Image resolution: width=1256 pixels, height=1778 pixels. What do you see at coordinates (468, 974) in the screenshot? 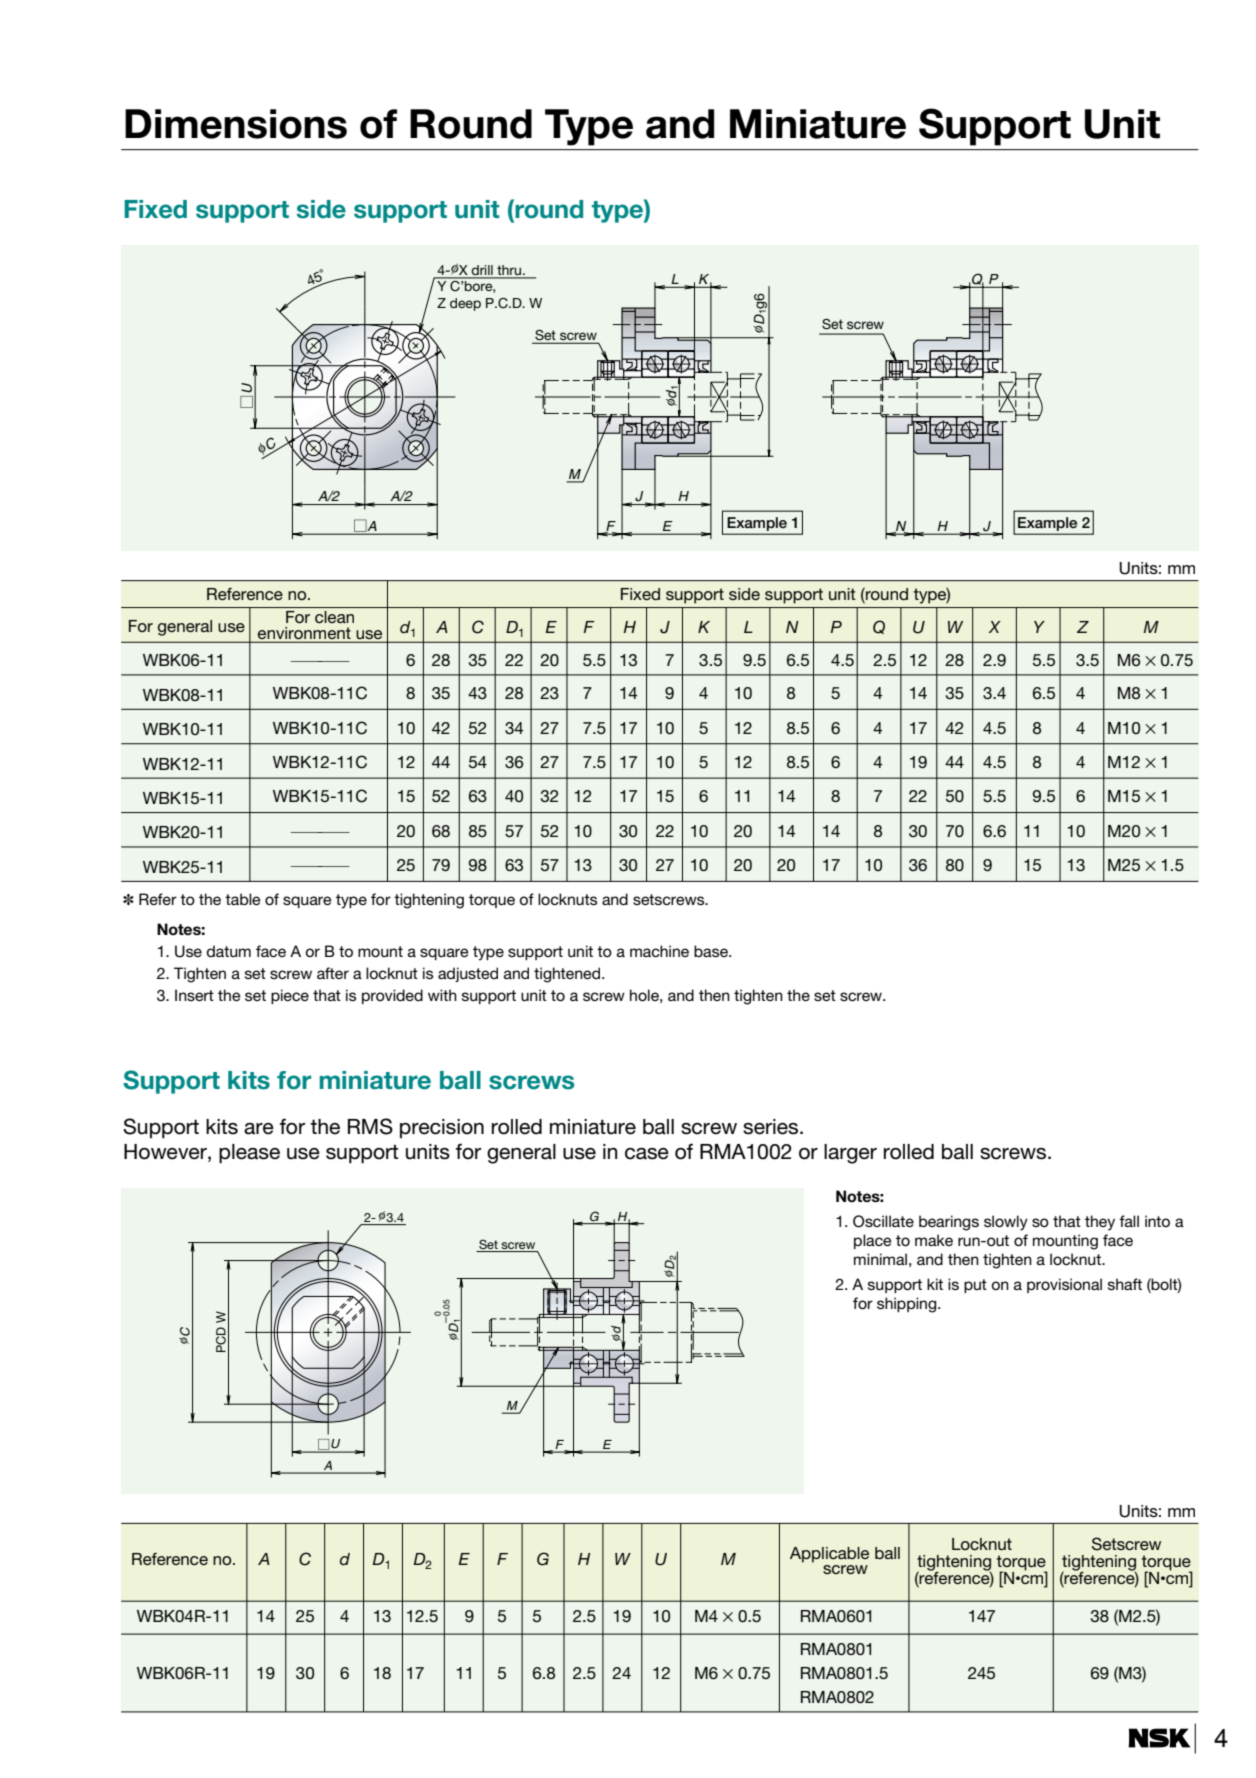
I see `adjusted` at bounding box center [468, 974].
